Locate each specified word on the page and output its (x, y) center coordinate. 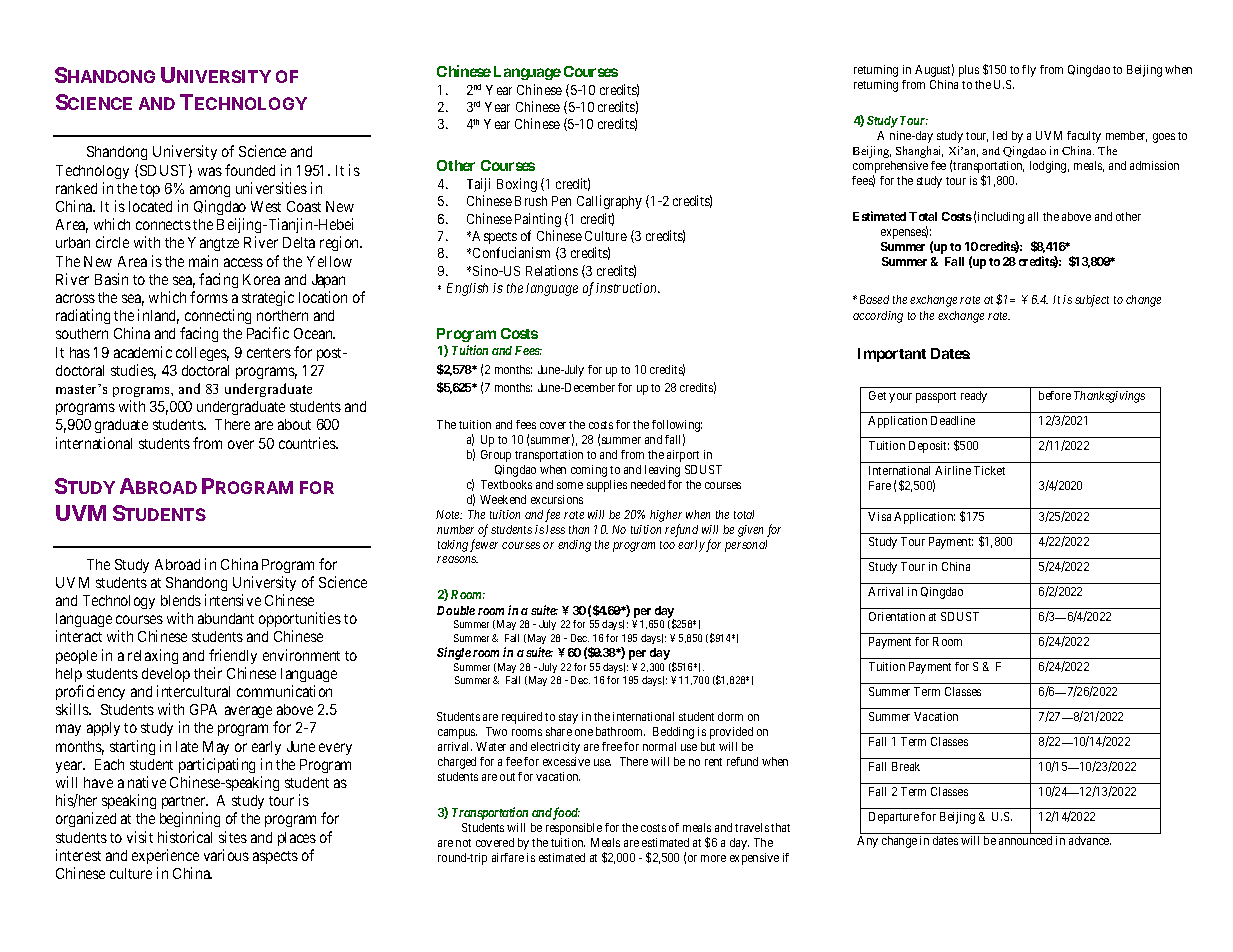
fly (1029, 71)
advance (1090, 840)
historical (185, 837)
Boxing (517, 185)
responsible (574, 829)
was (210, 171)
